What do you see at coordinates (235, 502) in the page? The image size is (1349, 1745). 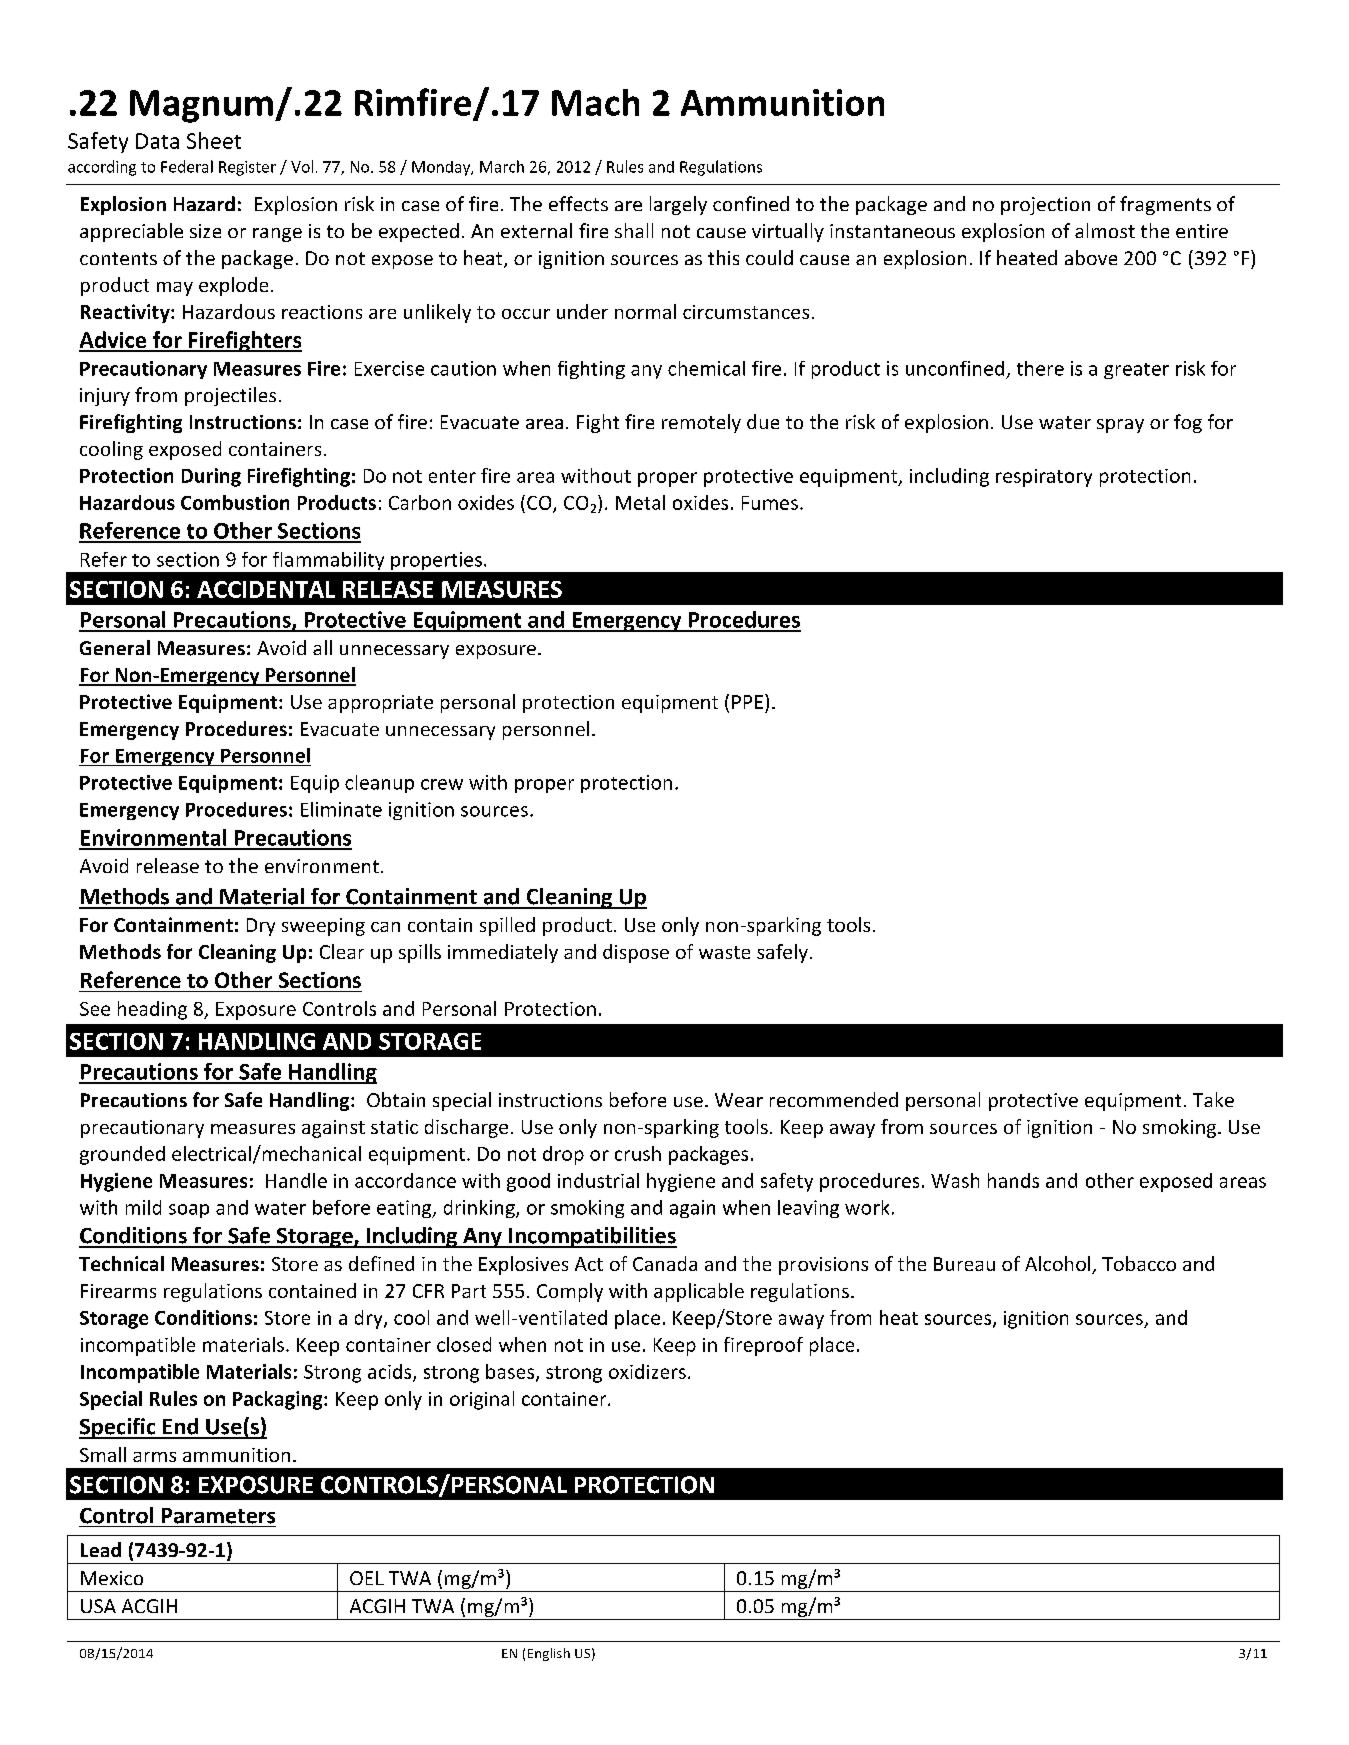 I see `Combustion` at bounding box center [235, 502].
